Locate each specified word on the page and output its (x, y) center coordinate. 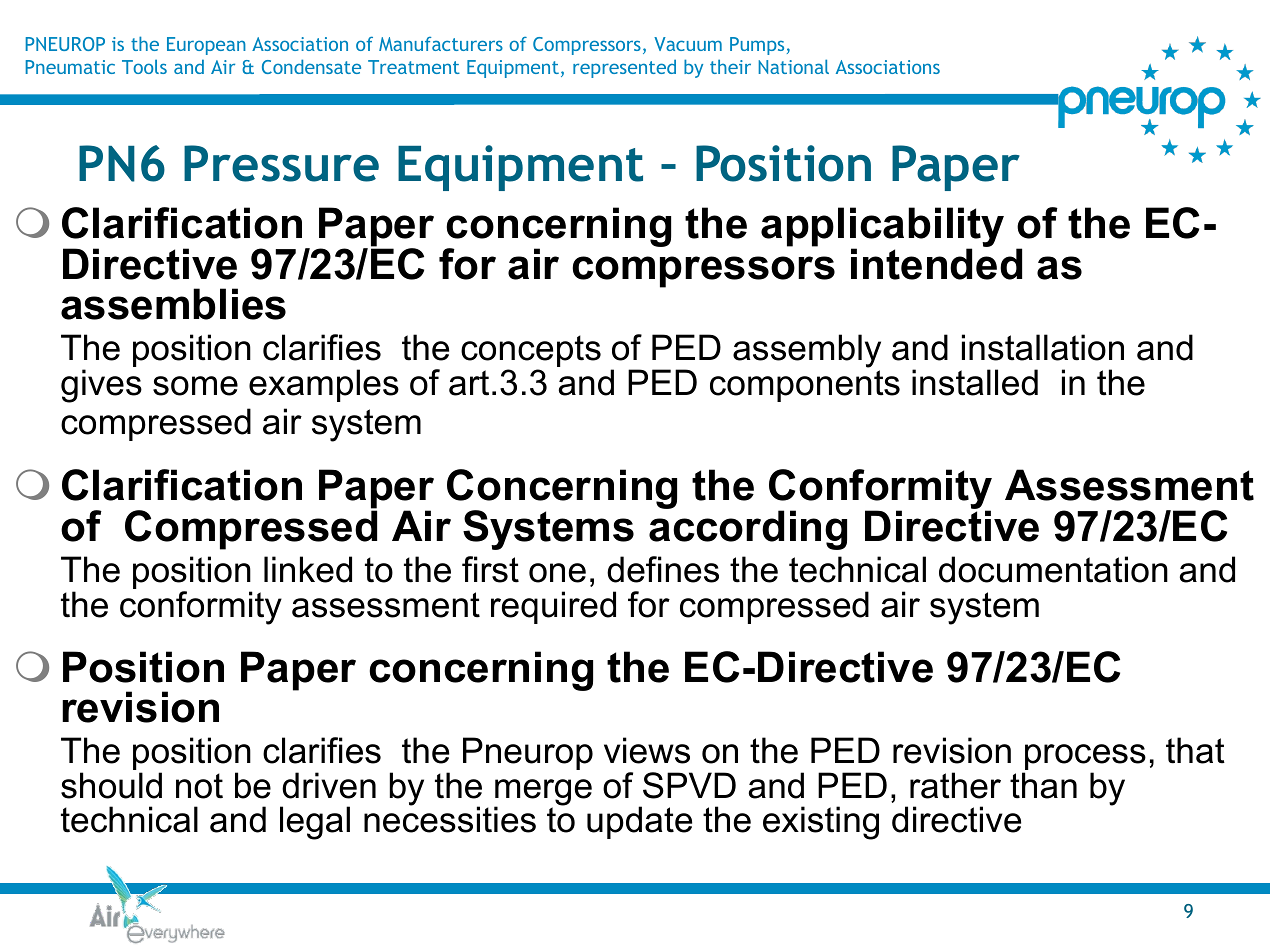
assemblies (173, 304)
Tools (144, 66)
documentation (1053, 569)
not (199, 786)
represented (624, 68)
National (794, 66)
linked (308, 569)
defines (663, 569)
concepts (531, 352)
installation (1043, 347)
